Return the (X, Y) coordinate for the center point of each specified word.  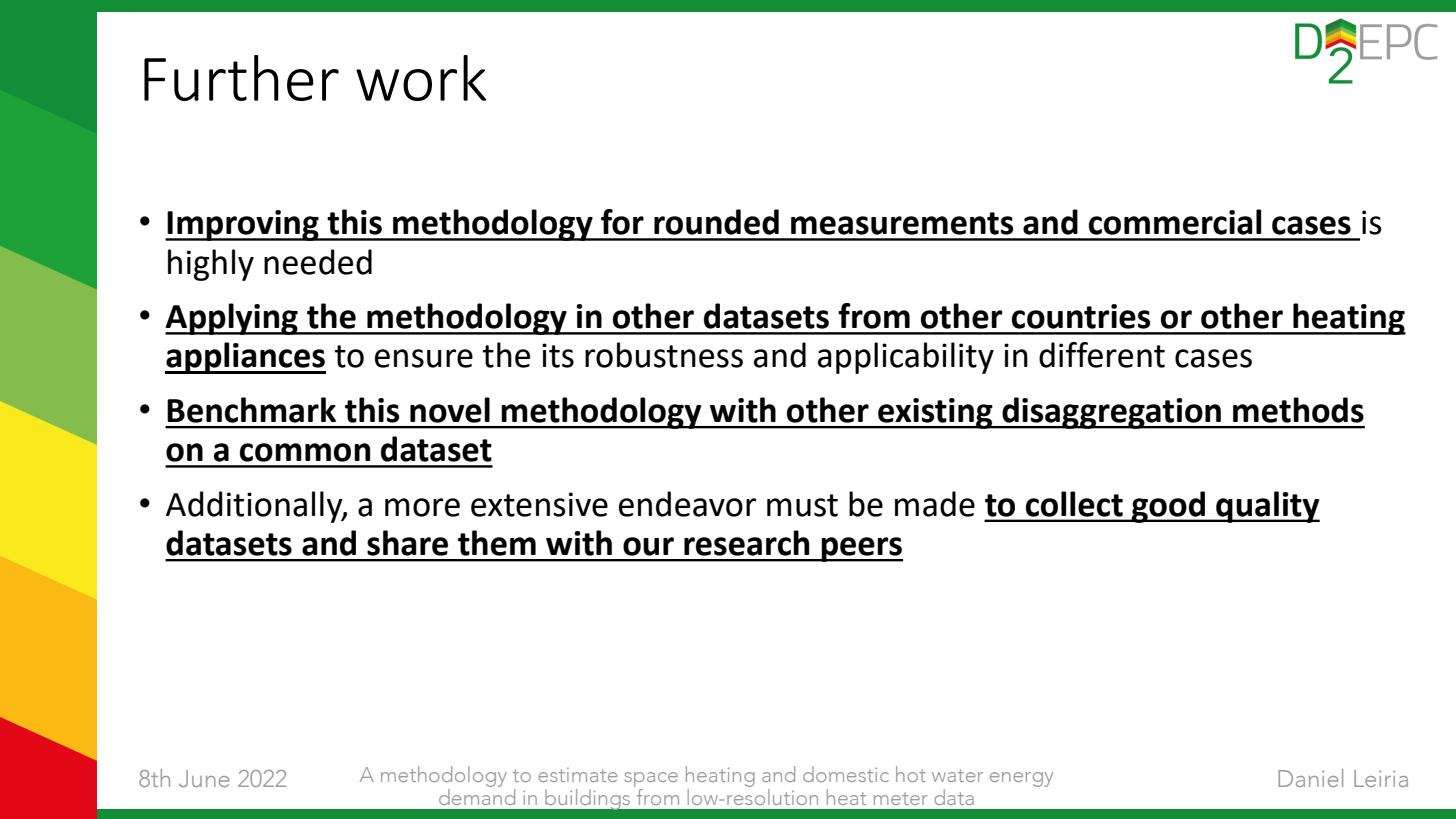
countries (1081, 316)
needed (318, 262)
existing (935, 413)
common (305, 452)
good (1169, 507)
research (746, 543)
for (622, 222)
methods (1298, 410)
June (204, 778)
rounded (716, 222)
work (421, 78)
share (407, 543)
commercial (1175, 222)
